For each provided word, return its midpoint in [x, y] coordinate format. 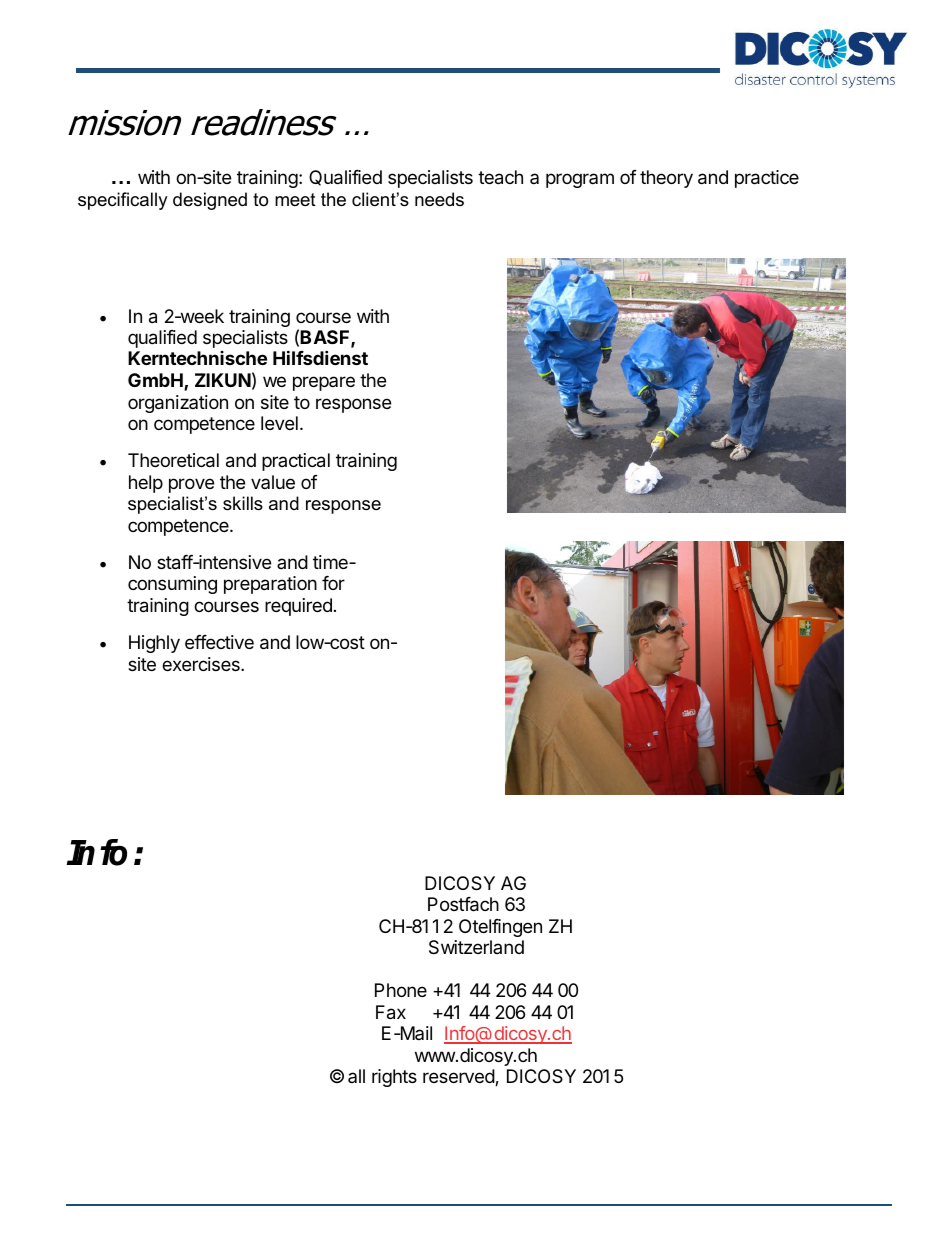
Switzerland [476, 947]
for [333, 583]
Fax [391, 1012]
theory [666, 179]
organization [178, 404]
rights [394, 1078]
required [298, 607]
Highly [154, 644]
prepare [324, 383]
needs [439, 199]
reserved [459, 1077]
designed [210, 201]
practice [767, 179]
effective [219, 642]
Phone [401, 990]
